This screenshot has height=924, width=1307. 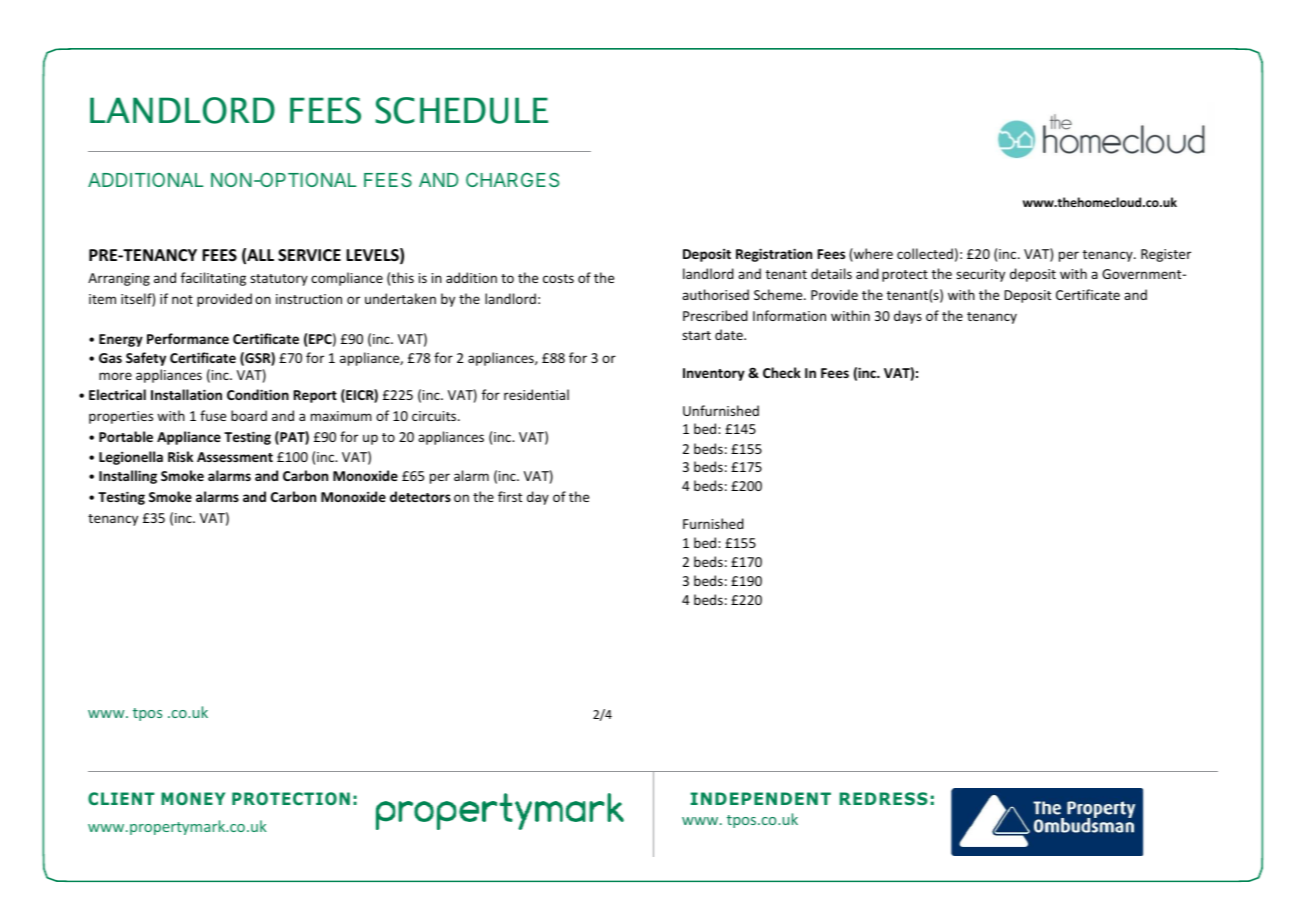 I want to click on Check, so click(x=782, y=372).
